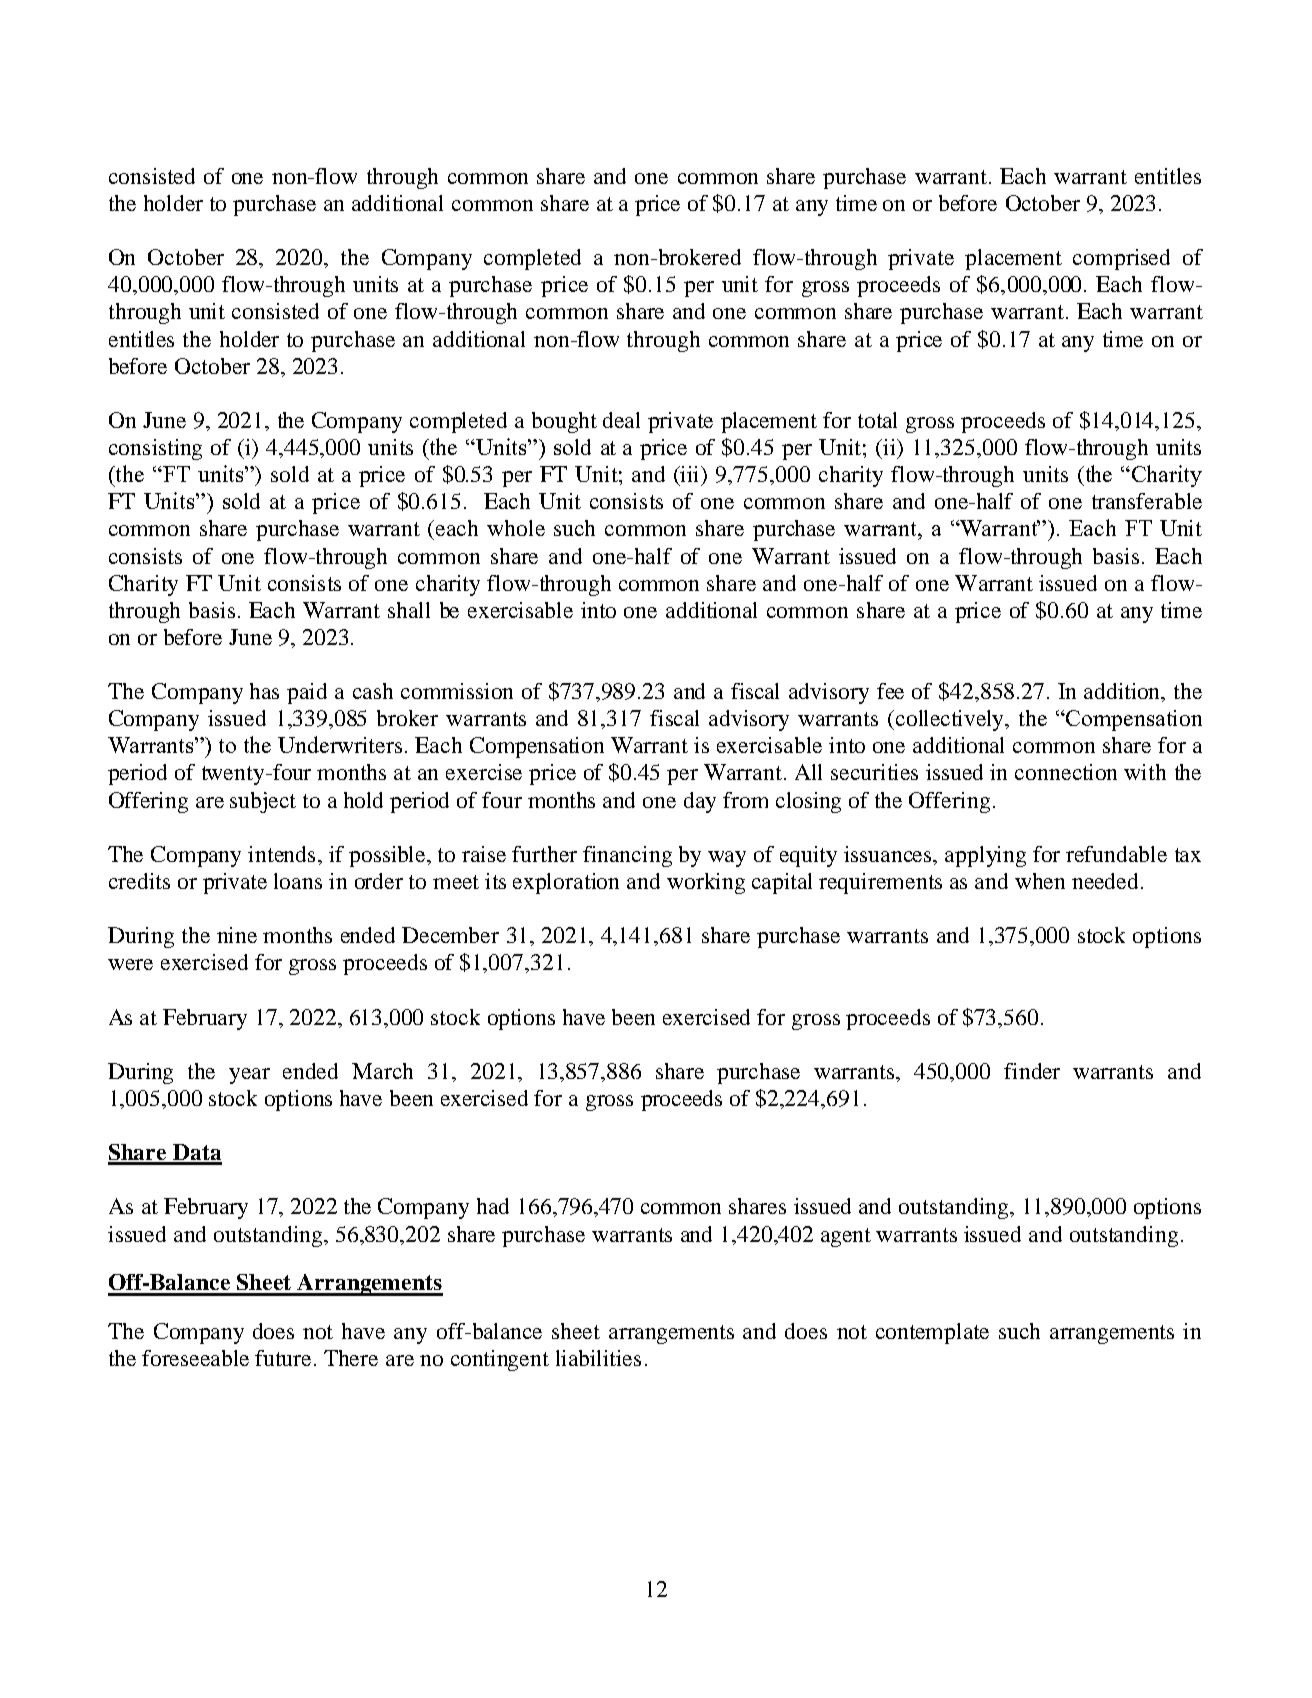 This document has width=1312, height=1698. What do you see at coordinates (307, 693) in the document?
I see `paid` at bounding box center [307, 693].
